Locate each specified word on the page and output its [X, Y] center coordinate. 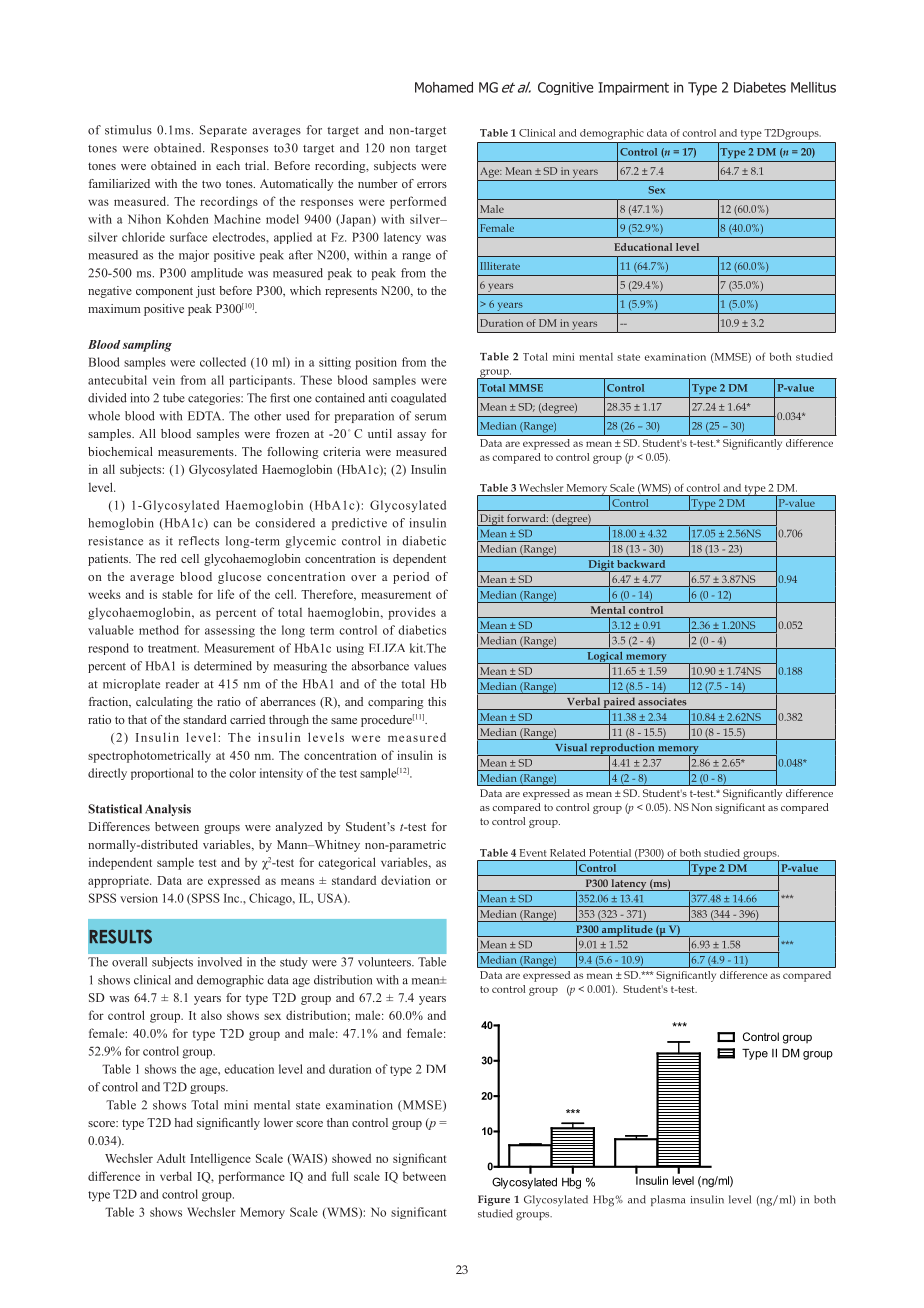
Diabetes [760, 87]
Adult [171, 1158]
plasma [668, 1200]
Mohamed [444, 87]
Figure [494, 1200]
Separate [223, 131]
